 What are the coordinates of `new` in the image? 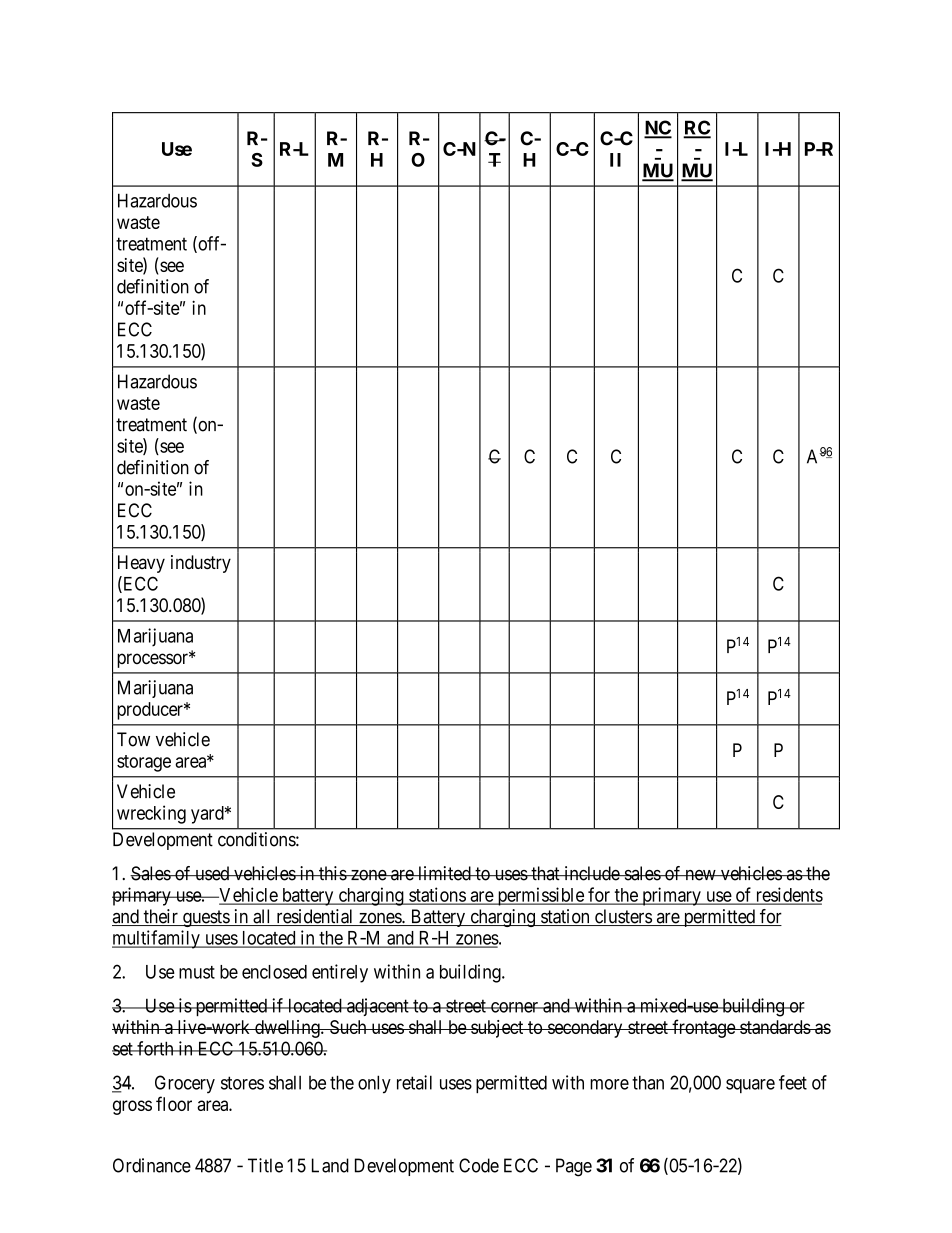 It's located at (700, 875).
